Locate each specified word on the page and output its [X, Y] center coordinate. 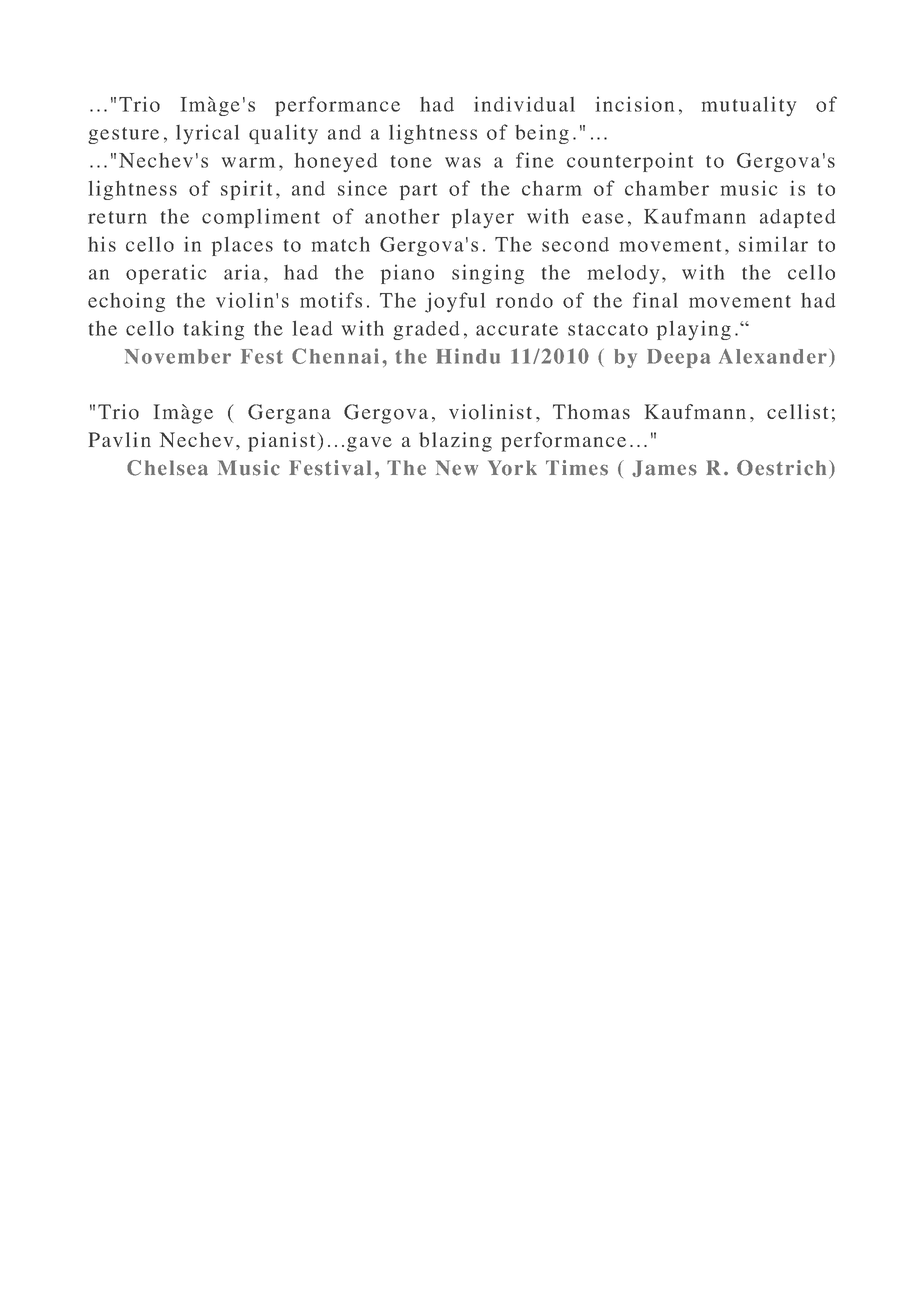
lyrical [207, 134]
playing [694, 330]
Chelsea [167, 468]
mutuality [749, 106]
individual [524, 104]
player [483, 219]
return [117, 217]
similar [773, 244]
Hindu [468, 356]
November [178, 356]
